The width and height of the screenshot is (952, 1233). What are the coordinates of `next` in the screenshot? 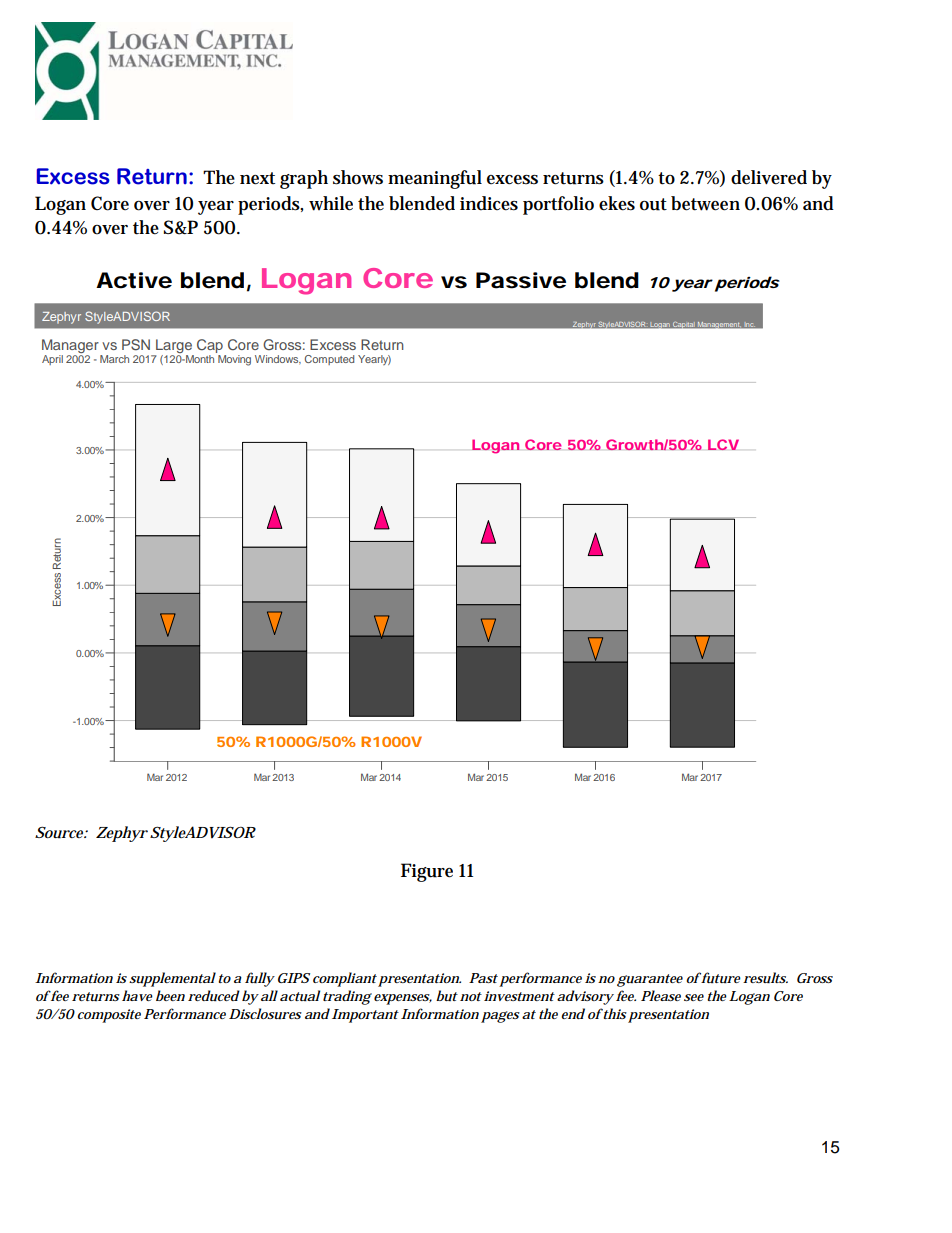 It's located at (257, 178).
